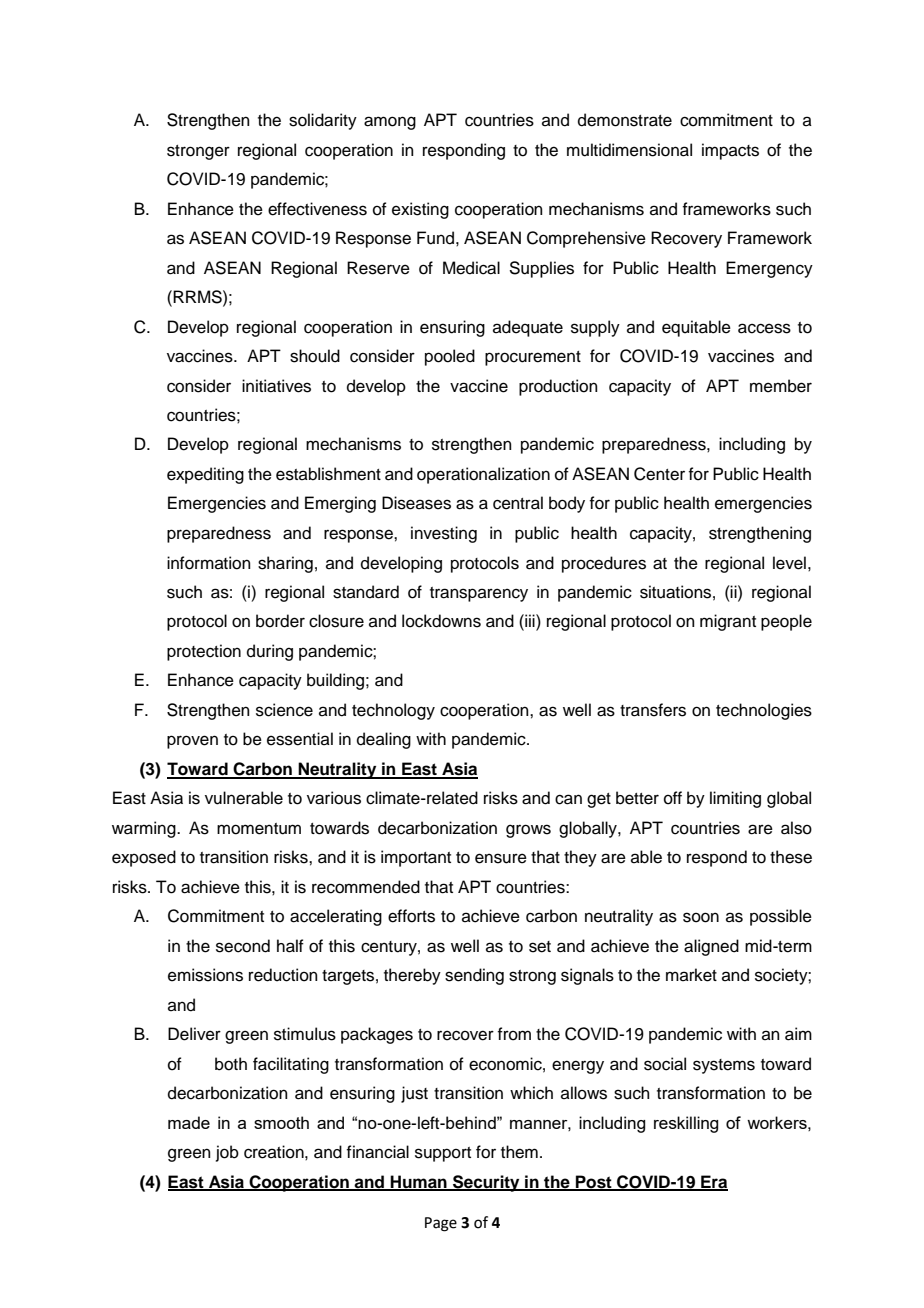 Image resolution: width=924 pixels, height=1308 pixels. Describe the element at coordinates (474, 976) in the image. I see `sending` at that location.
